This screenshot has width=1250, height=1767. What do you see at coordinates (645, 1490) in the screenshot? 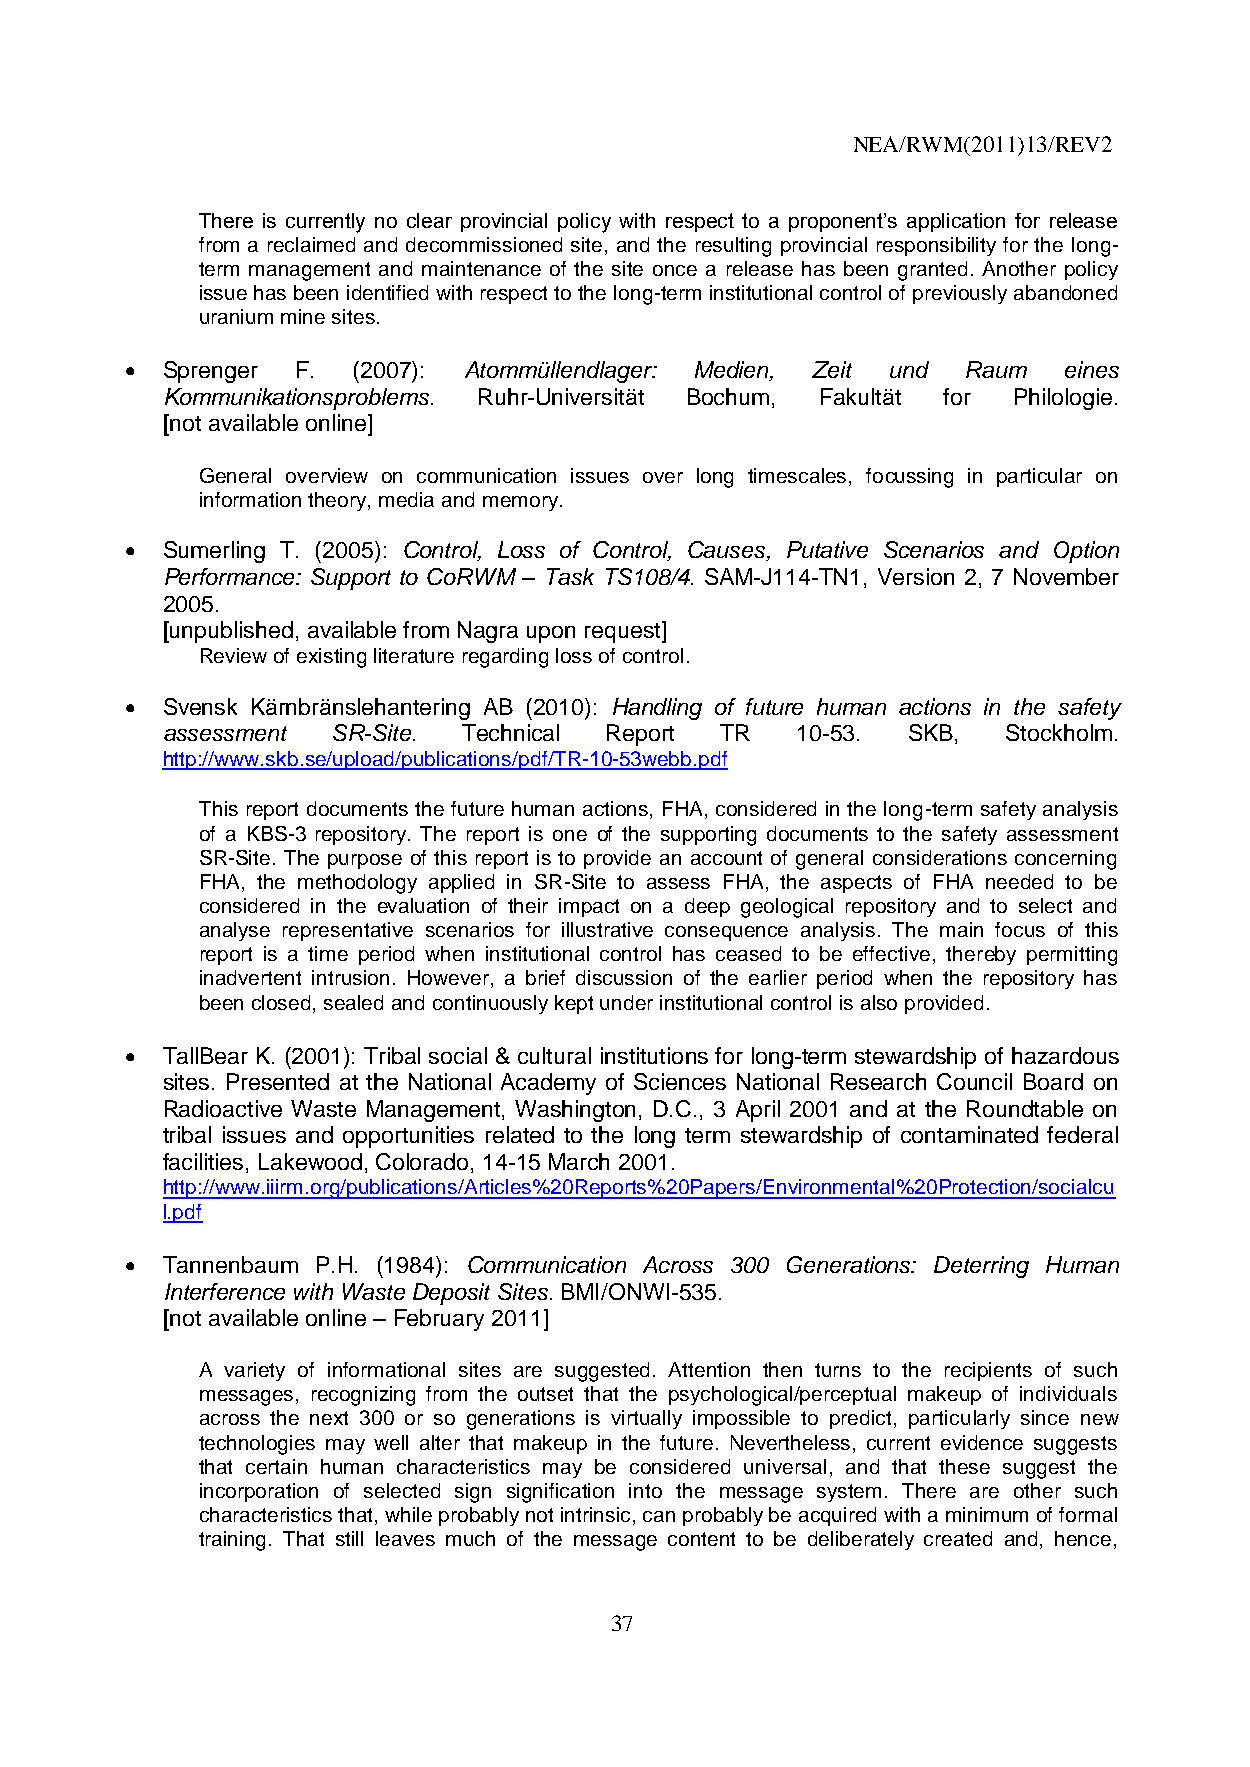
I see `into` at bounding box center [645, 1490].
